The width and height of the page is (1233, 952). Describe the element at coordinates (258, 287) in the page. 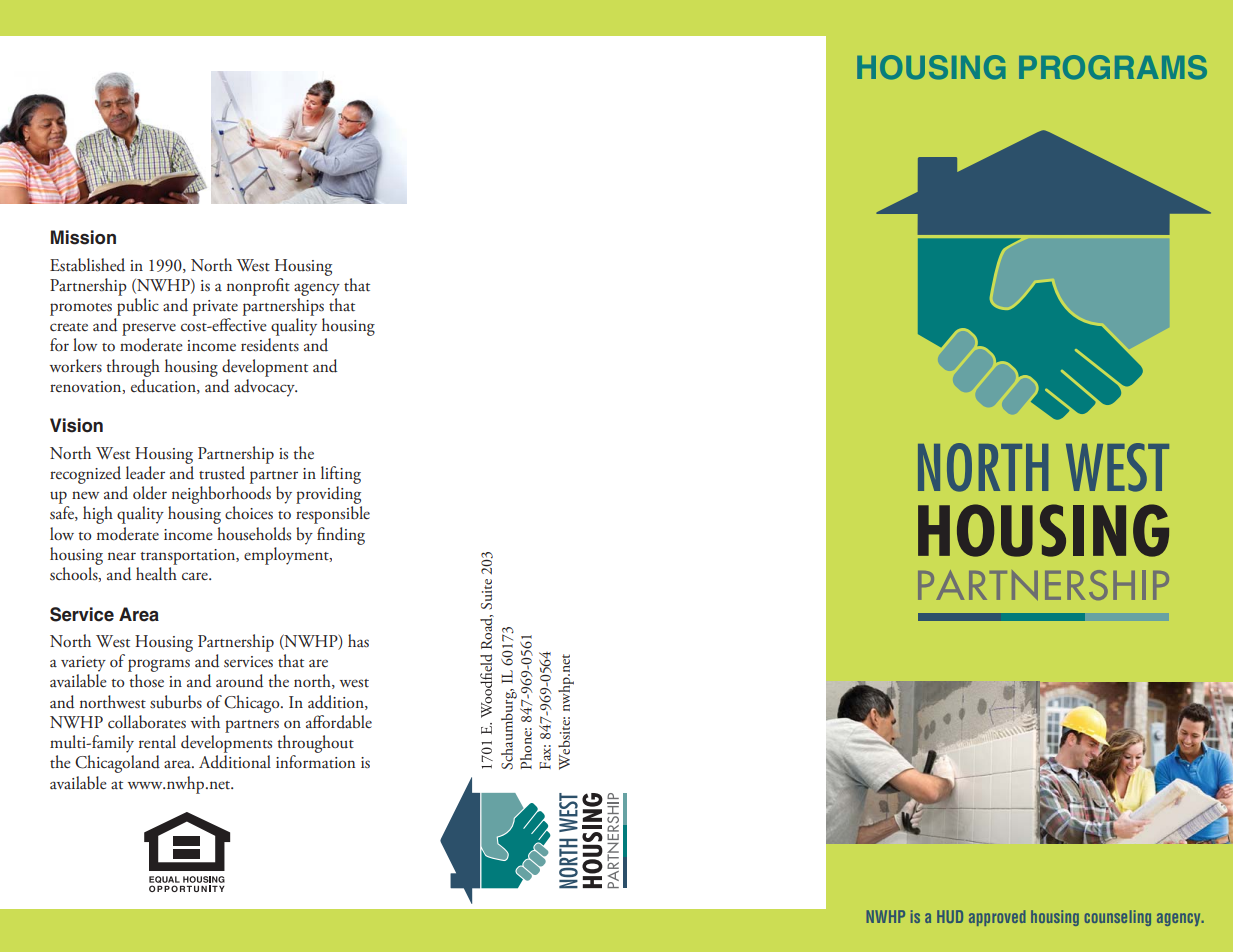

I see `nonprofit` at that location.
